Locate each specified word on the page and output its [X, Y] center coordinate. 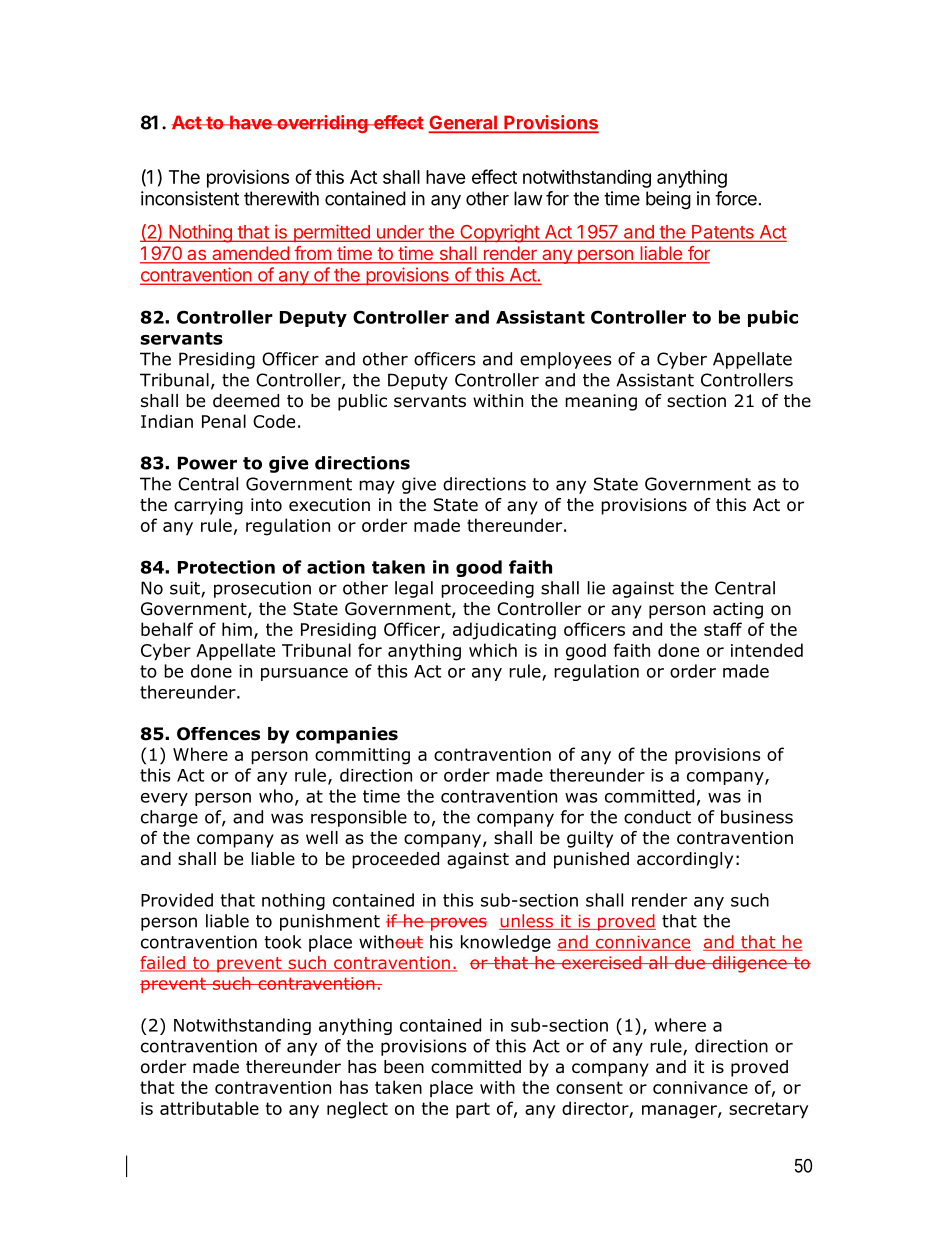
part [473, 1110]
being [668, 200]
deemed [246, 401]
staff [723, 629]
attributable [209, 1108]
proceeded [395, 860]
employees [566, 360]
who [276, 796]
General [464, 123]
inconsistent [190, 198]
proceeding [487, 589]
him [237, 629]
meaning [601, 402]
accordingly [685, 860]
